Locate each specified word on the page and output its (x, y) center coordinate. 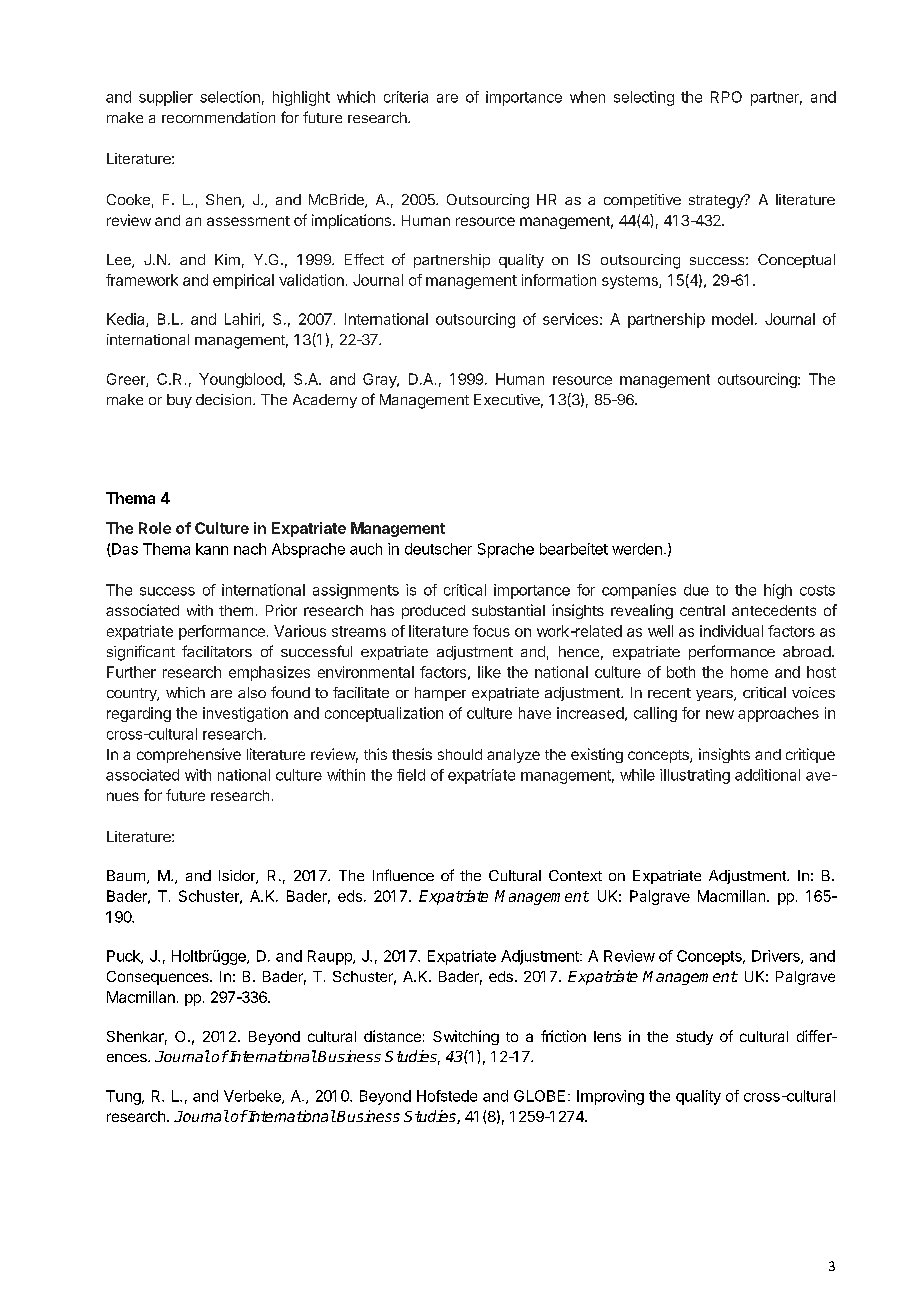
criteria (406, 97)
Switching (466, 1037)
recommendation (218, 117)
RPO (726, 97)
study (694, 1038)
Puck (124, 957)
